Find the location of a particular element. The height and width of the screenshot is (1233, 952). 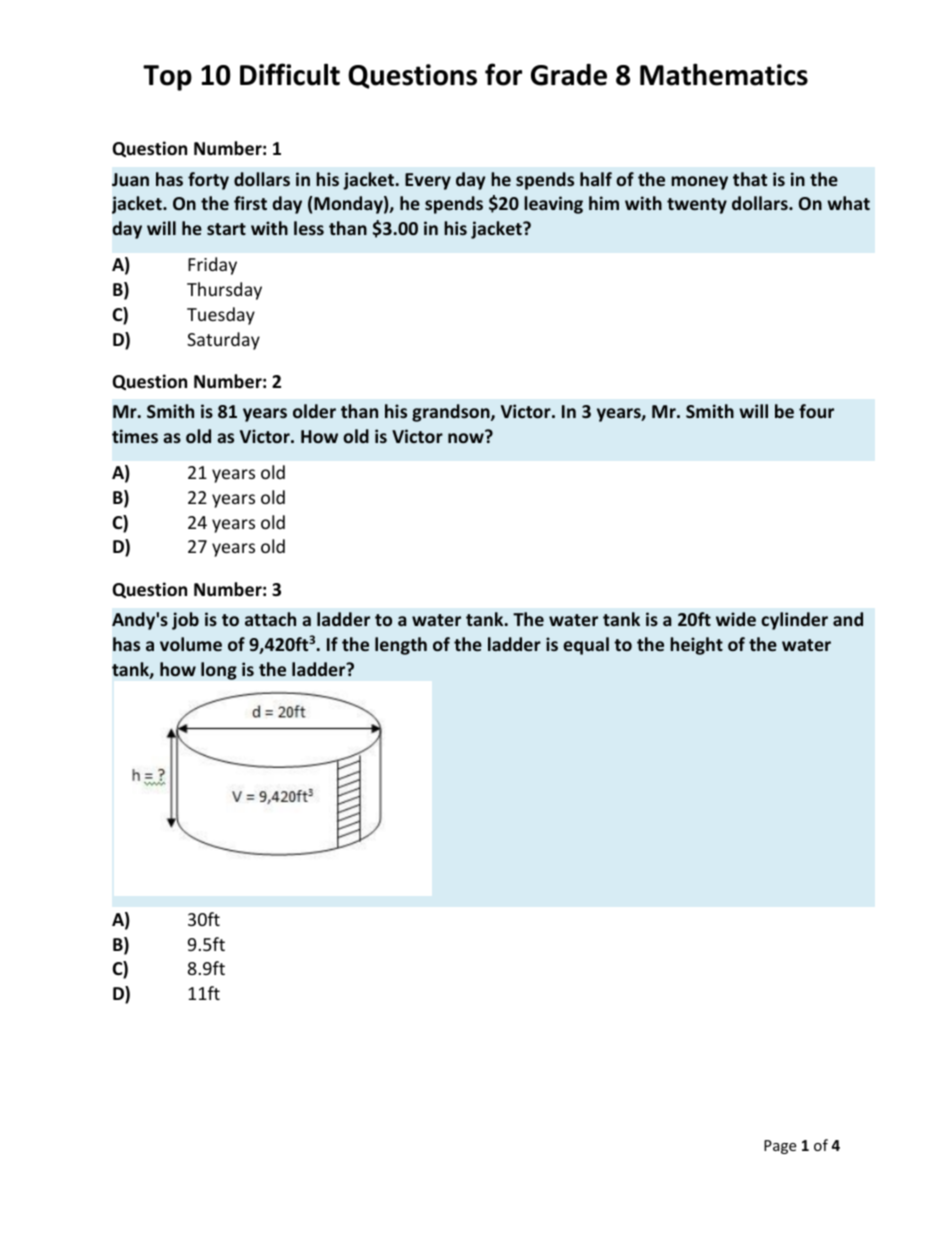

Page is located at coordinates (780, 1147).
